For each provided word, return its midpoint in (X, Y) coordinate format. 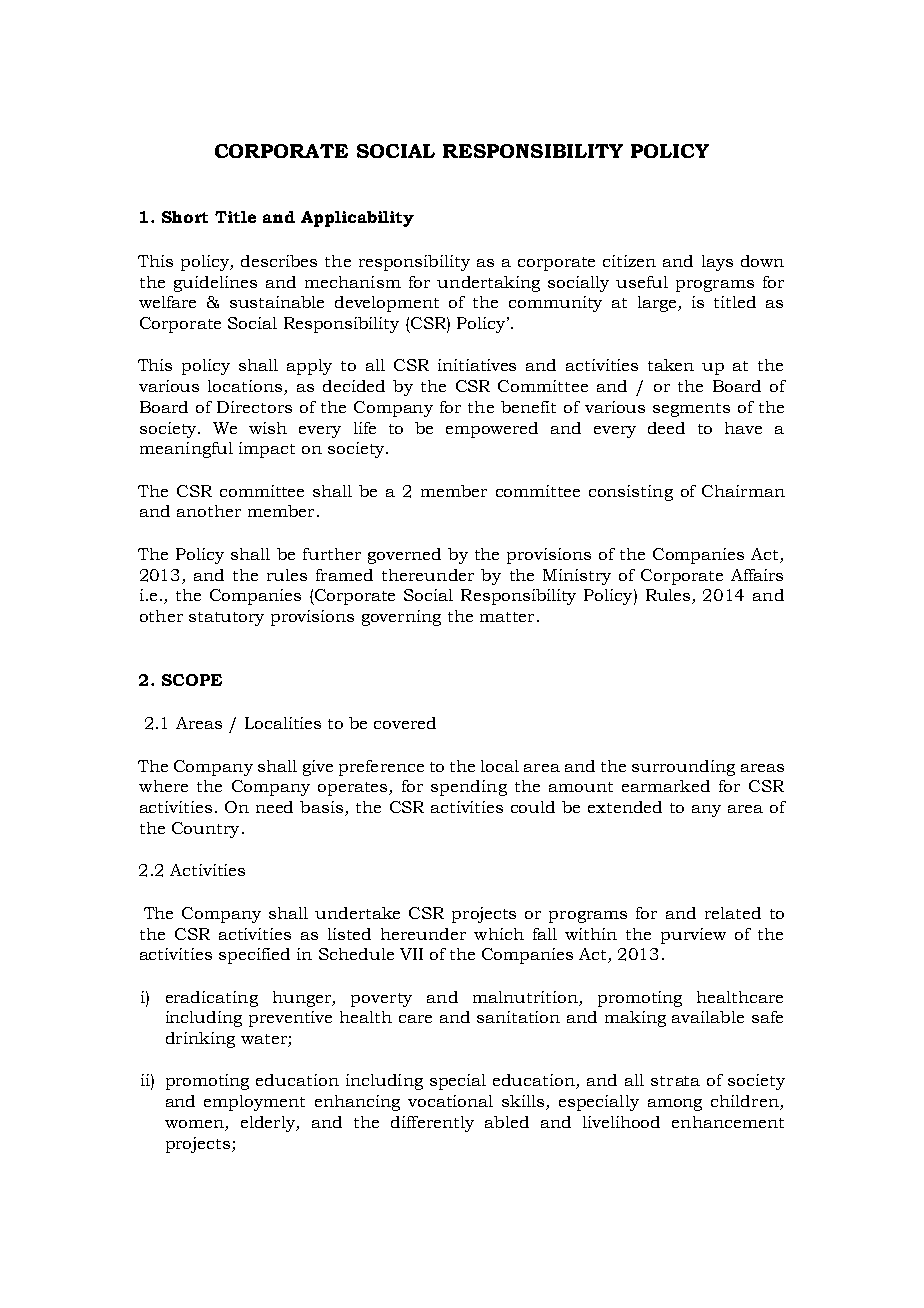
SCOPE (192, 680)
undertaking (488, 284)
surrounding (683, 768)
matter (507, 617)
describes (279, 261)
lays (717, 263)
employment (254, 1103)
